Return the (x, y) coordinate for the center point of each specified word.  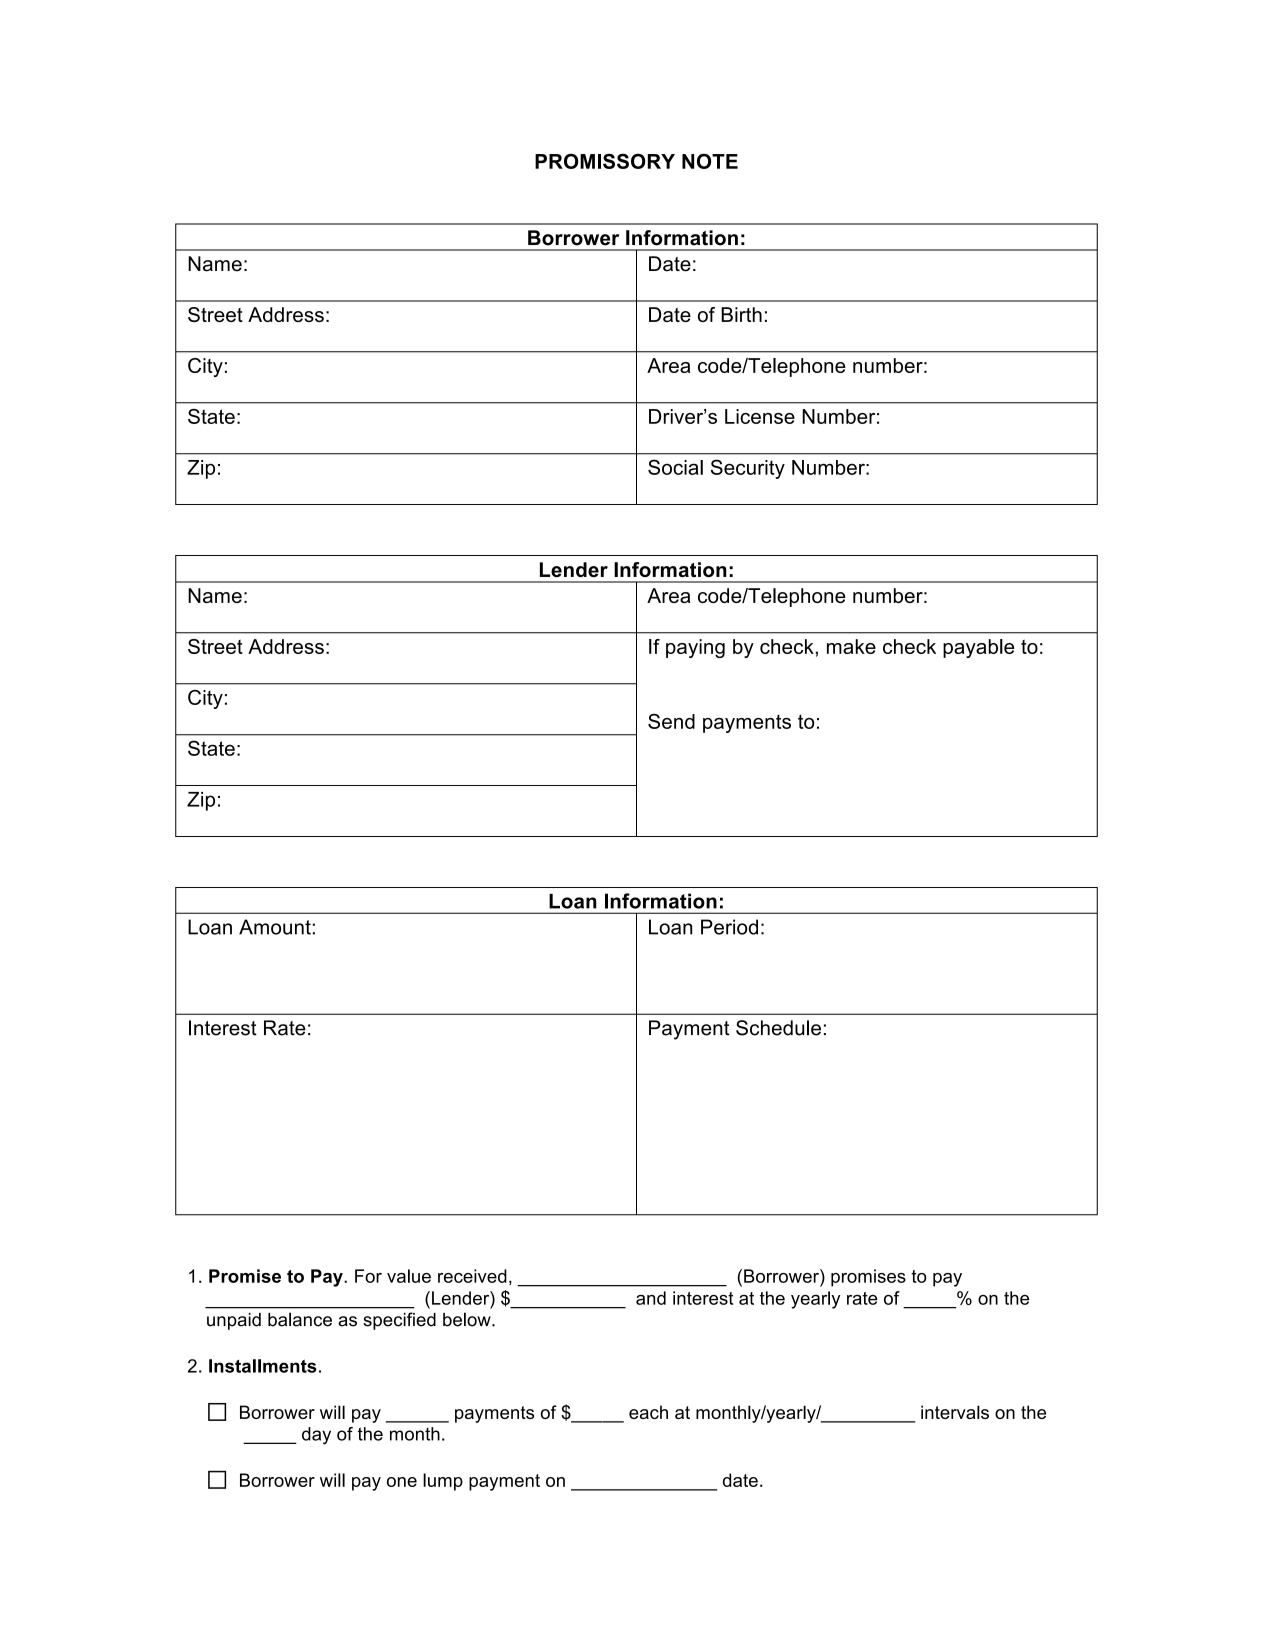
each (648, 1412)
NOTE (710, 161)
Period (729, 927)
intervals (955, 1412)
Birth (741, 314)
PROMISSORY (605, 161)
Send (671, 721)
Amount (276, 927)
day (316, 1436)
